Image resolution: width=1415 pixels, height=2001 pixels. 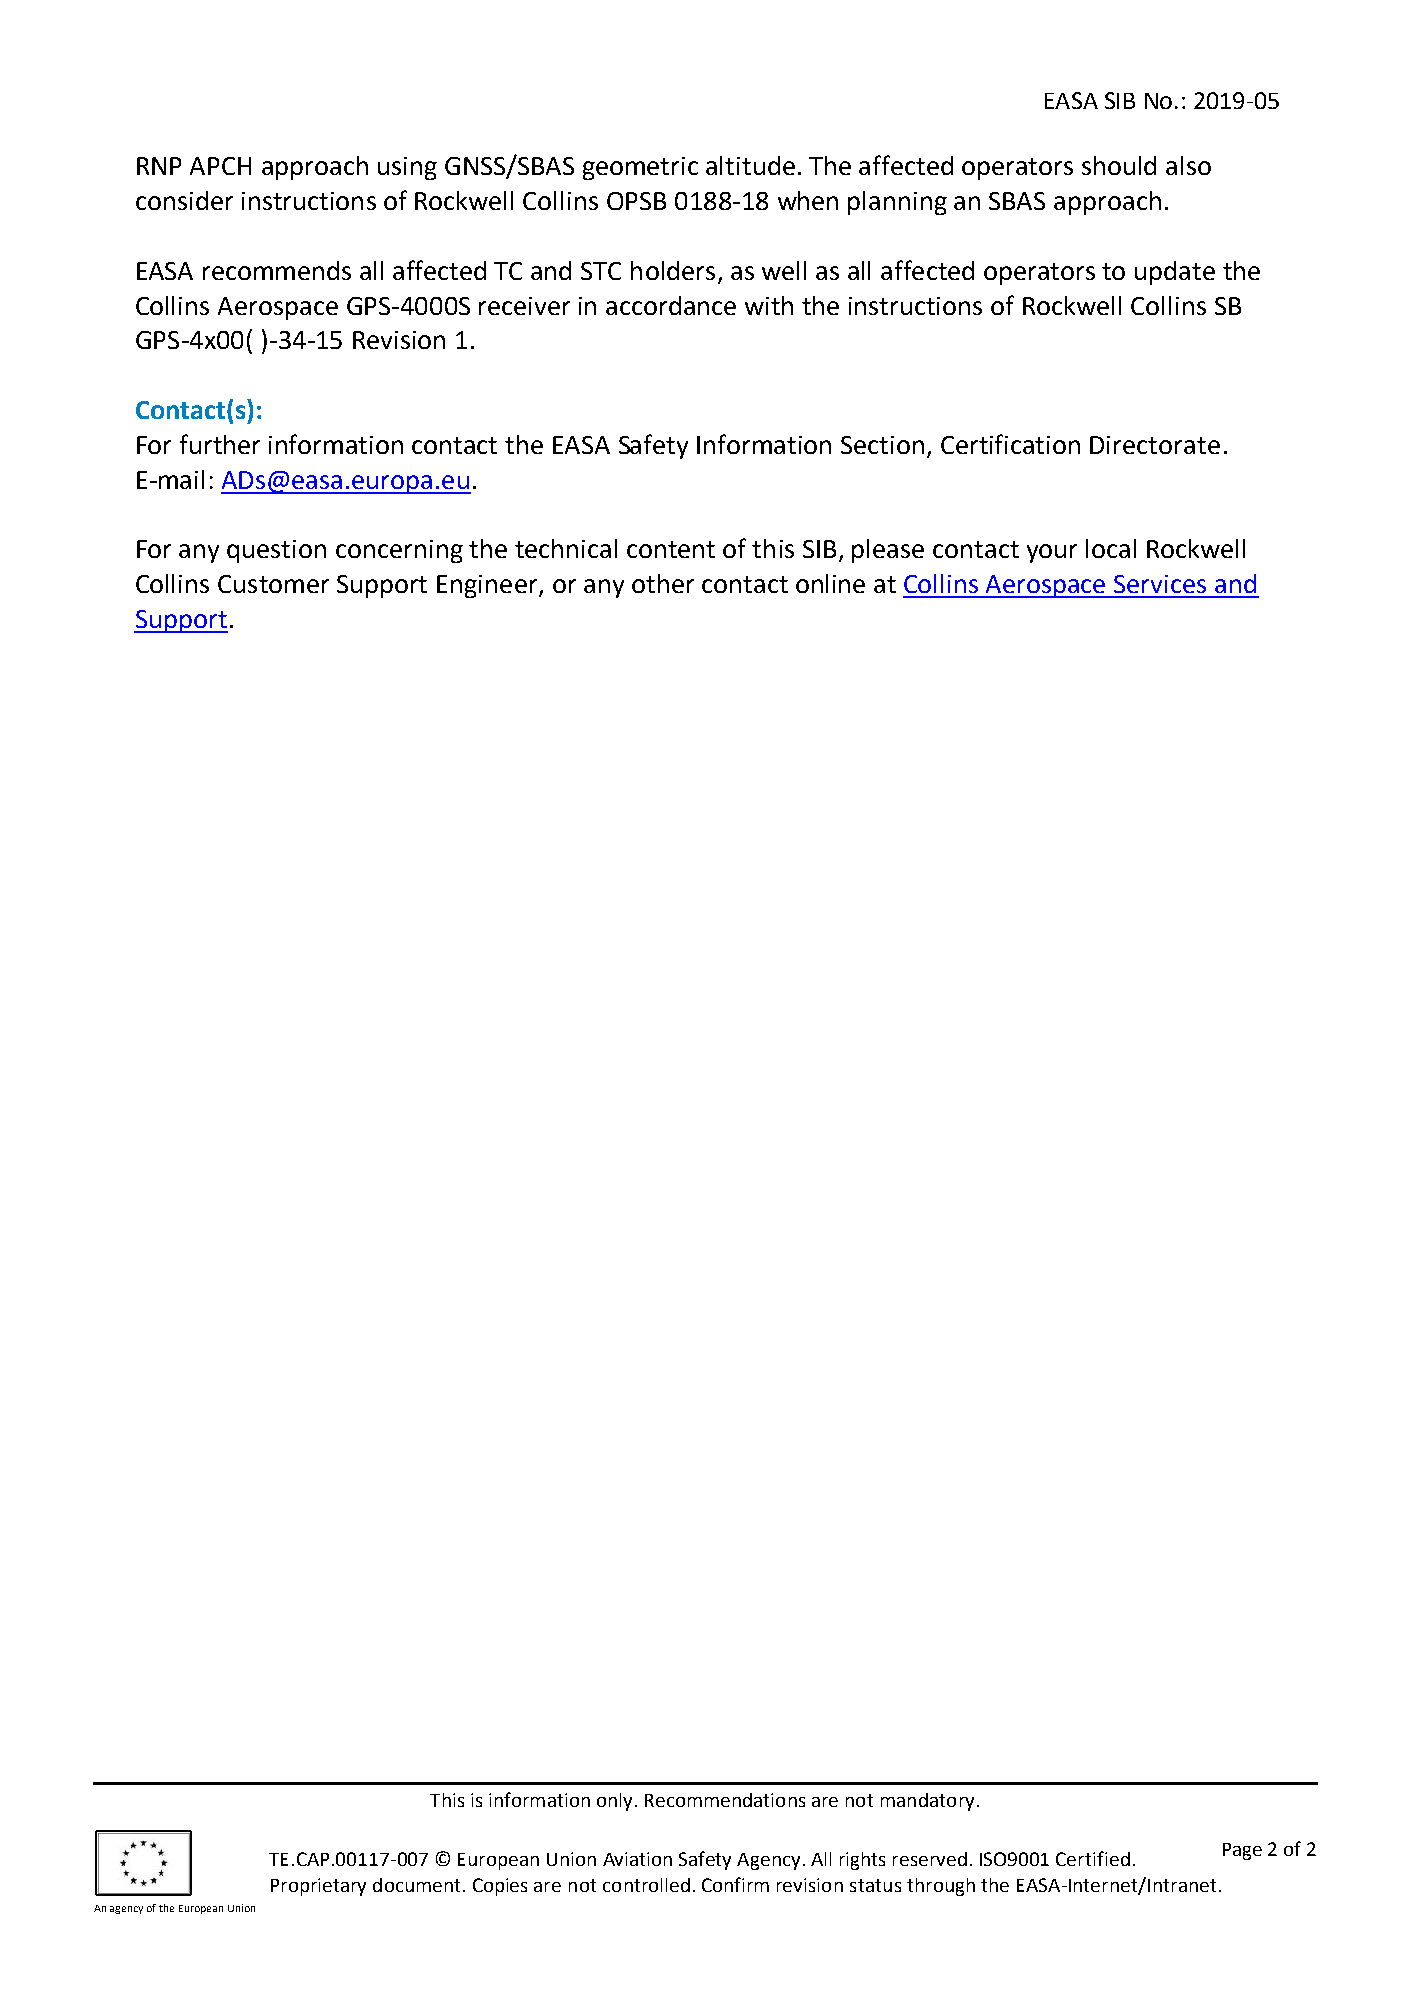 What do you see at coordinates (1052, 553) in the image?
I see `your` at bounding box center [1052, 553].
